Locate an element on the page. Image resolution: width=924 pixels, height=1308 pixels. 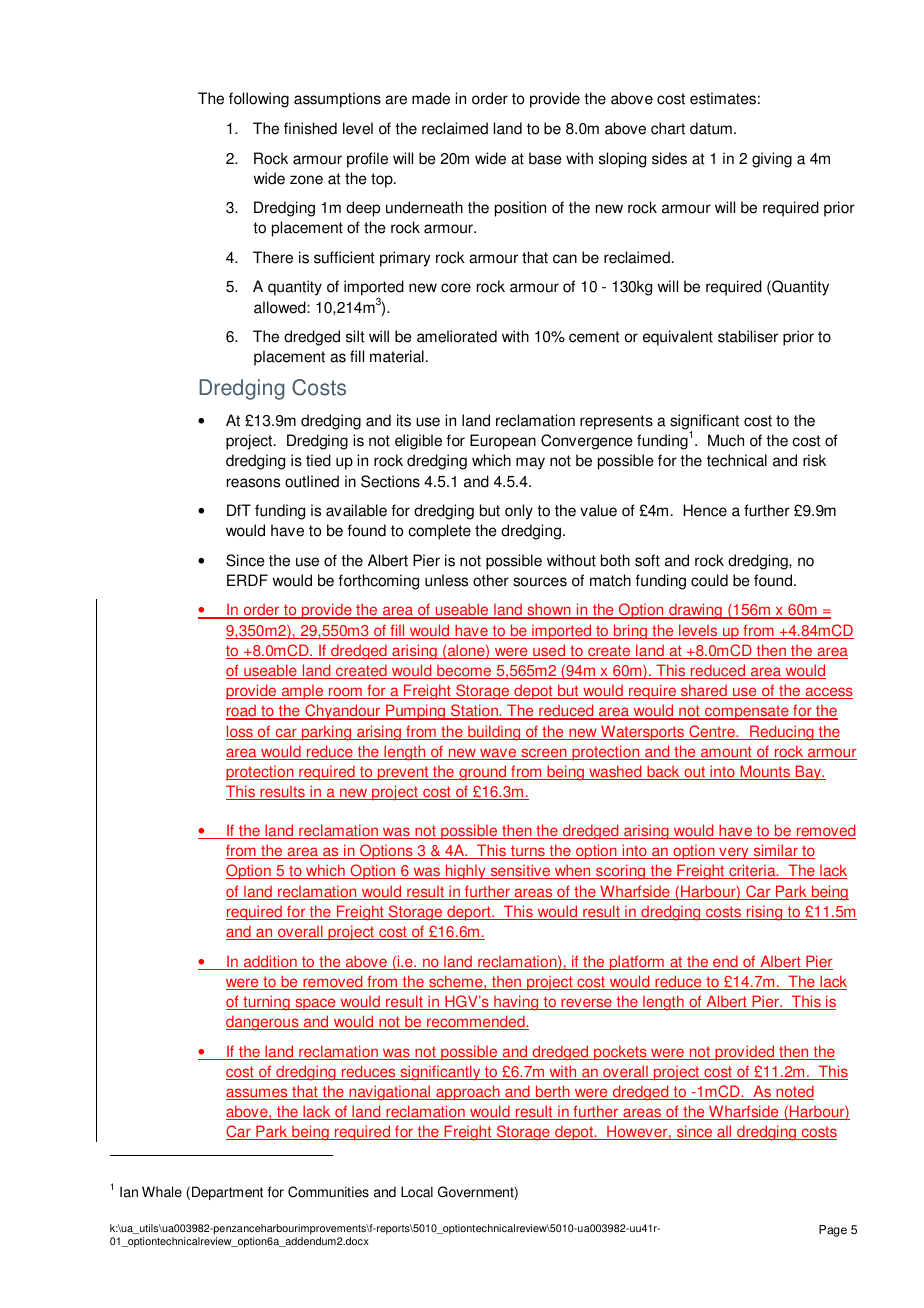
very is located at coordinates (734, 853).
